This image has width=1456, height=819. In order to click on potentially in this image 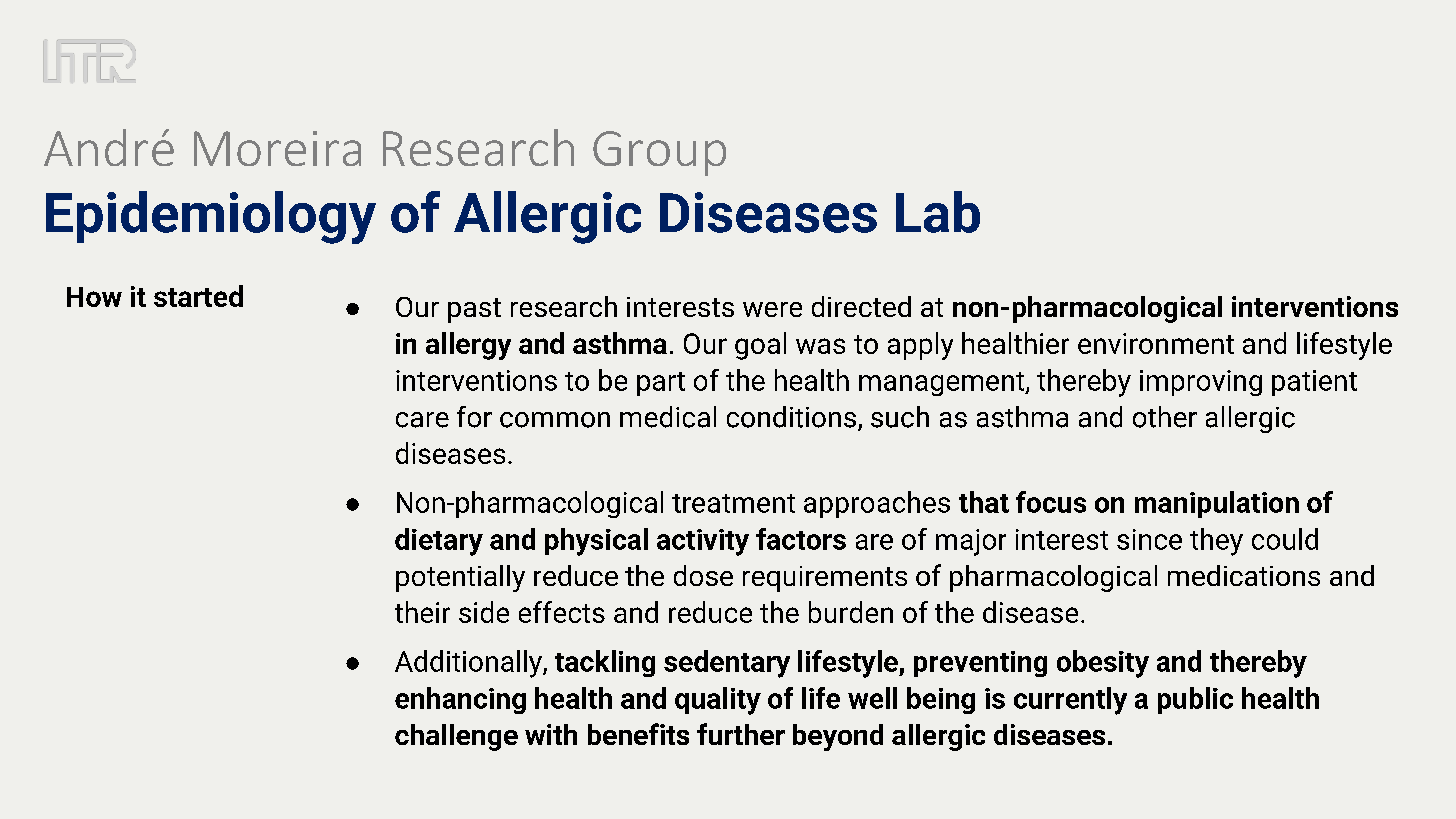, I will do `click(460, 578)`.
